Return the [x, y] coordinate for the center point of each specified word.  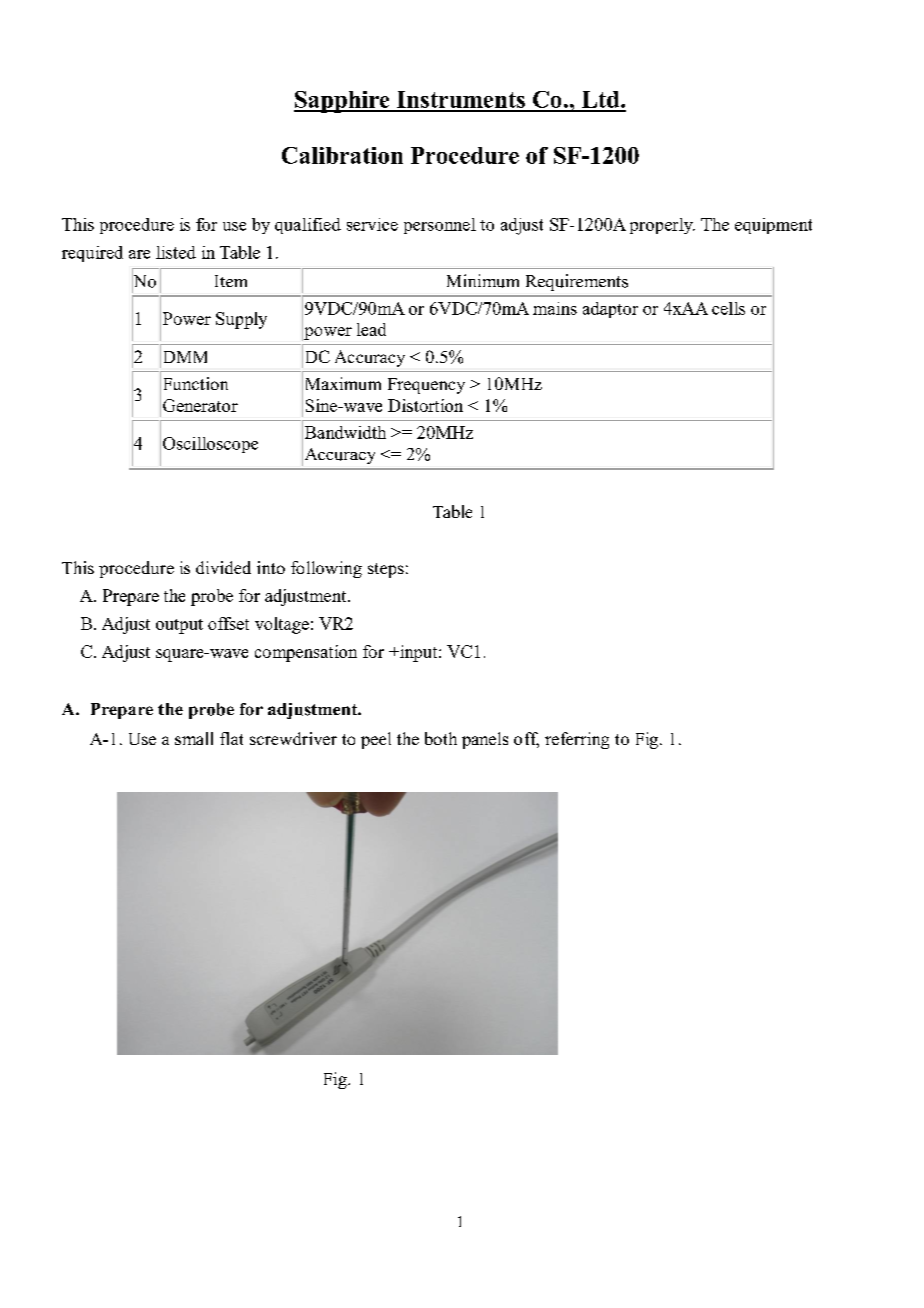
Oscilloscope [210, 445]
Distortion [425, 405]
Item [231, 281]
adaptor [610, 310]
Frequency [426, 386]
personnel [440, 226]
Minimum [483, 281]
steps [386, 570]
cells [728, 308]
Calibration [342, 155]
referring [577, 740]
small [194, 738]
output [179, 626]
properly [662, 226]
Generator [200, 405]
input [419, 653]
